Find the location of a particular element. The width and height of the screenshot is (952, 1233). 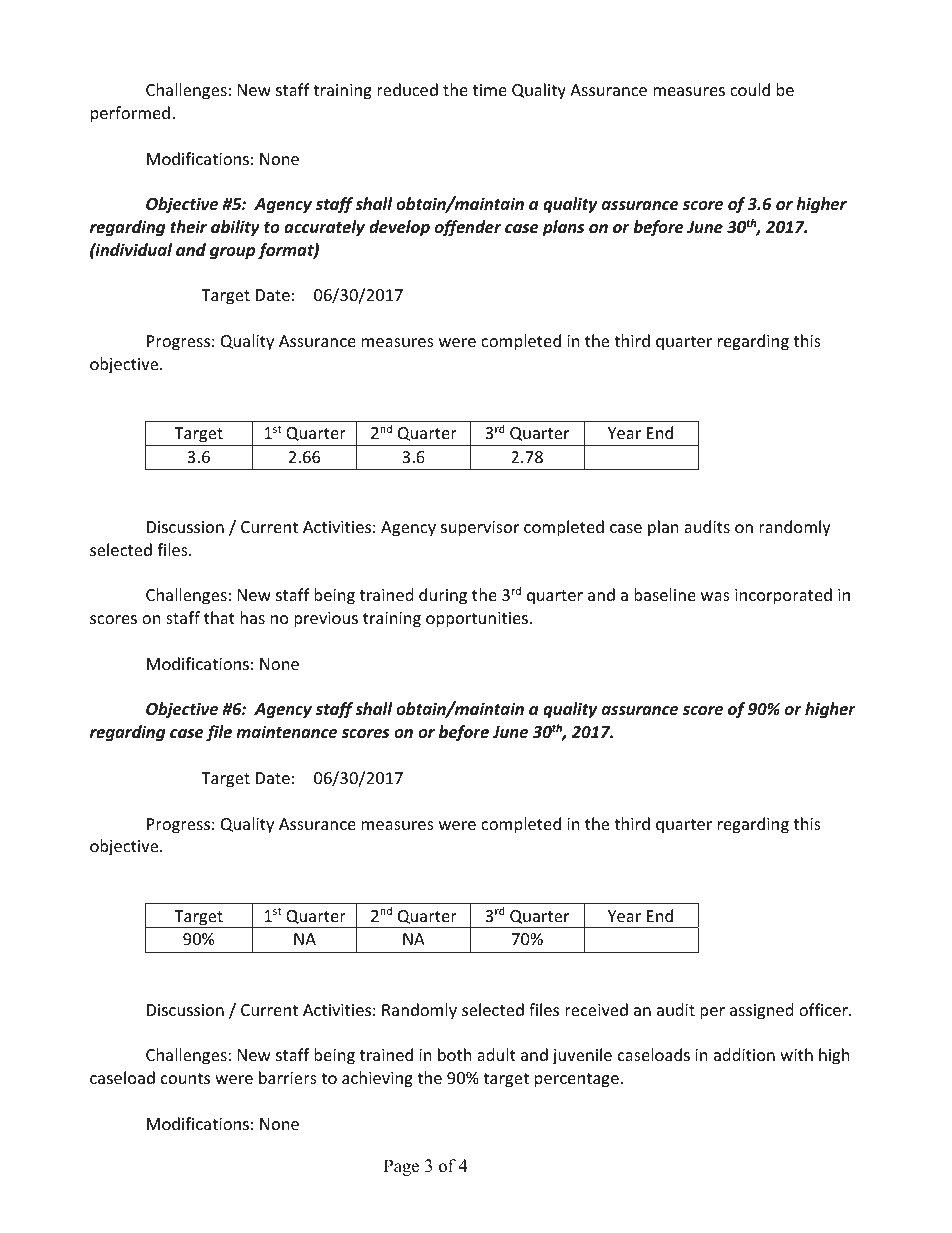

supervisor is located at coordinates (480, 529).
